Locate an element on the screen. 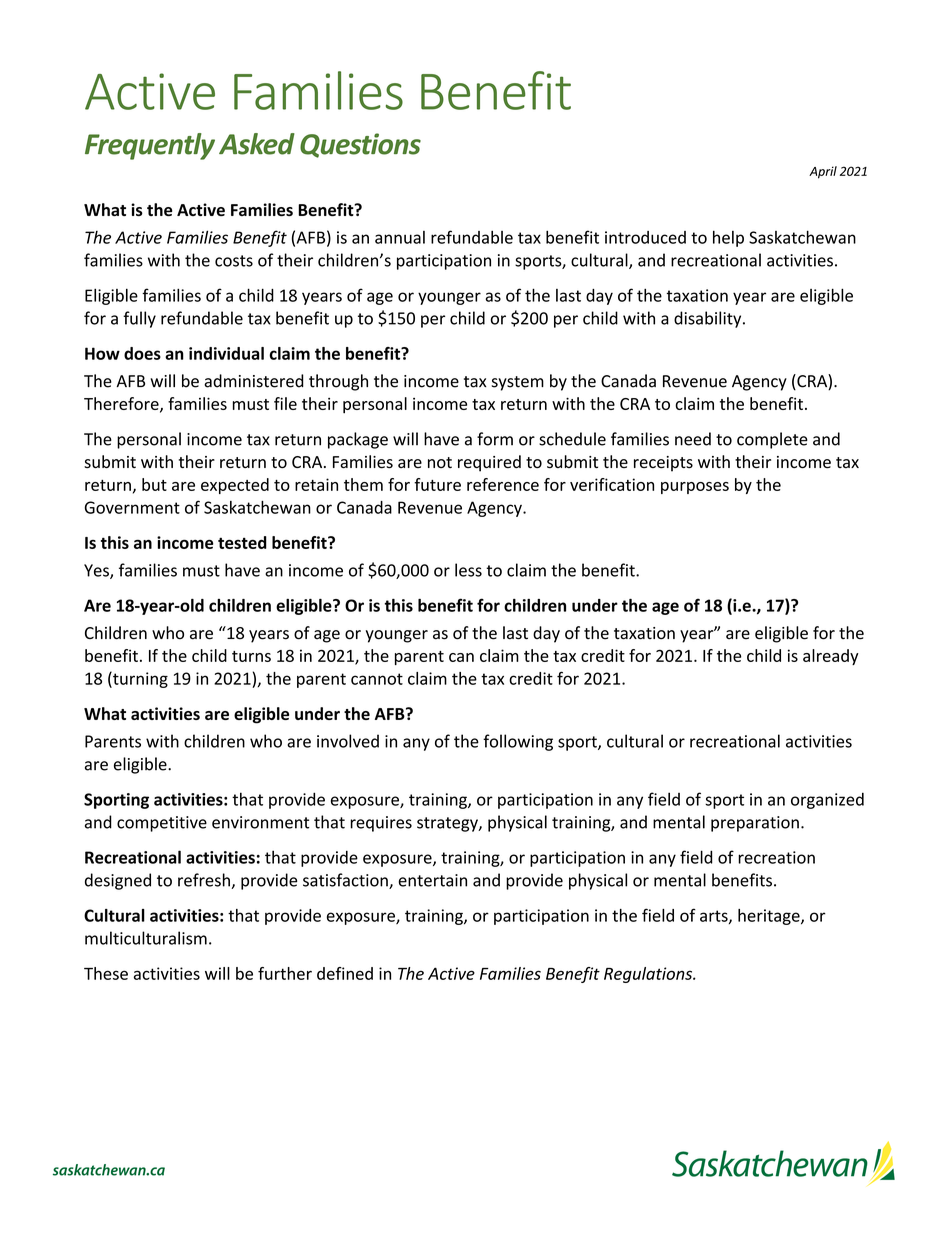 This screenshot has width=952, height=1233. tested is located at coordinates (242, 542).
